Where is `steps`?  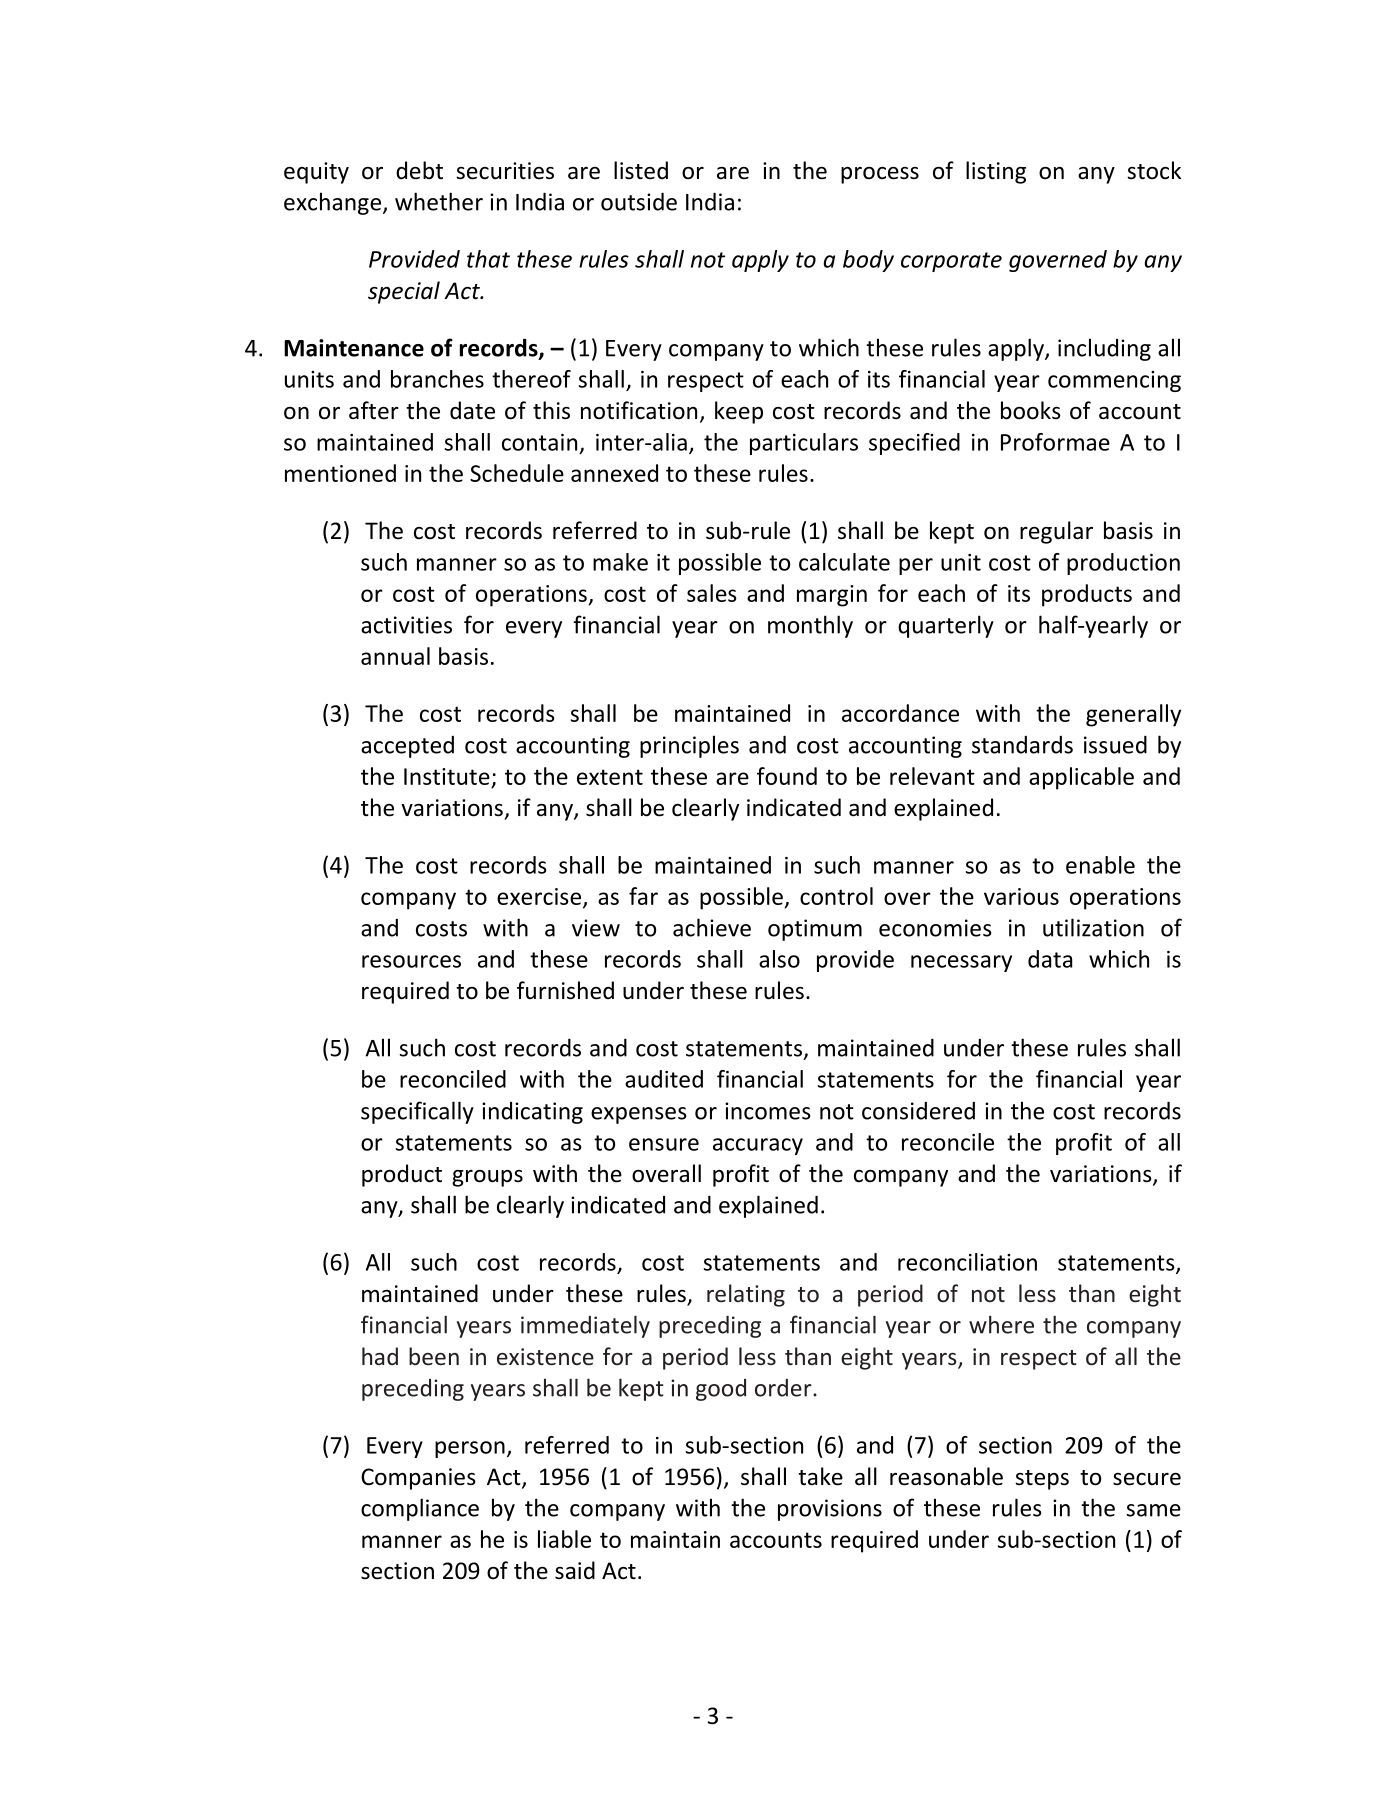 steps is located at coordinates (1042, 1480).
